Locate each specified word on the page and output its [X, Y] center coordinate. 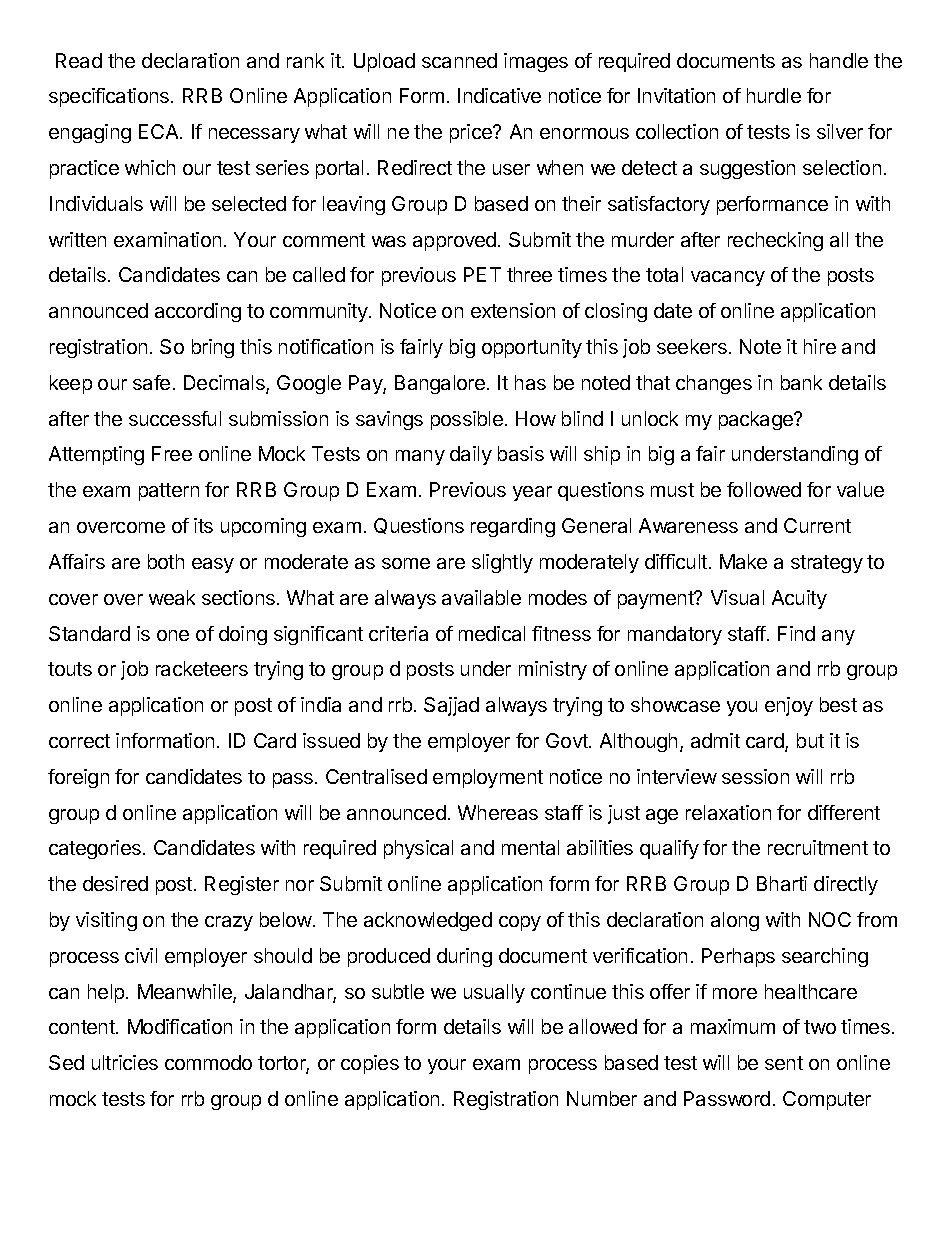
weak [172, 597]
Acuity [799, 599]
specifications [110, 97]
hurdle [774, 95]
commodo [208, 1062]
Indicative [499, 95]
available [481, 597]
